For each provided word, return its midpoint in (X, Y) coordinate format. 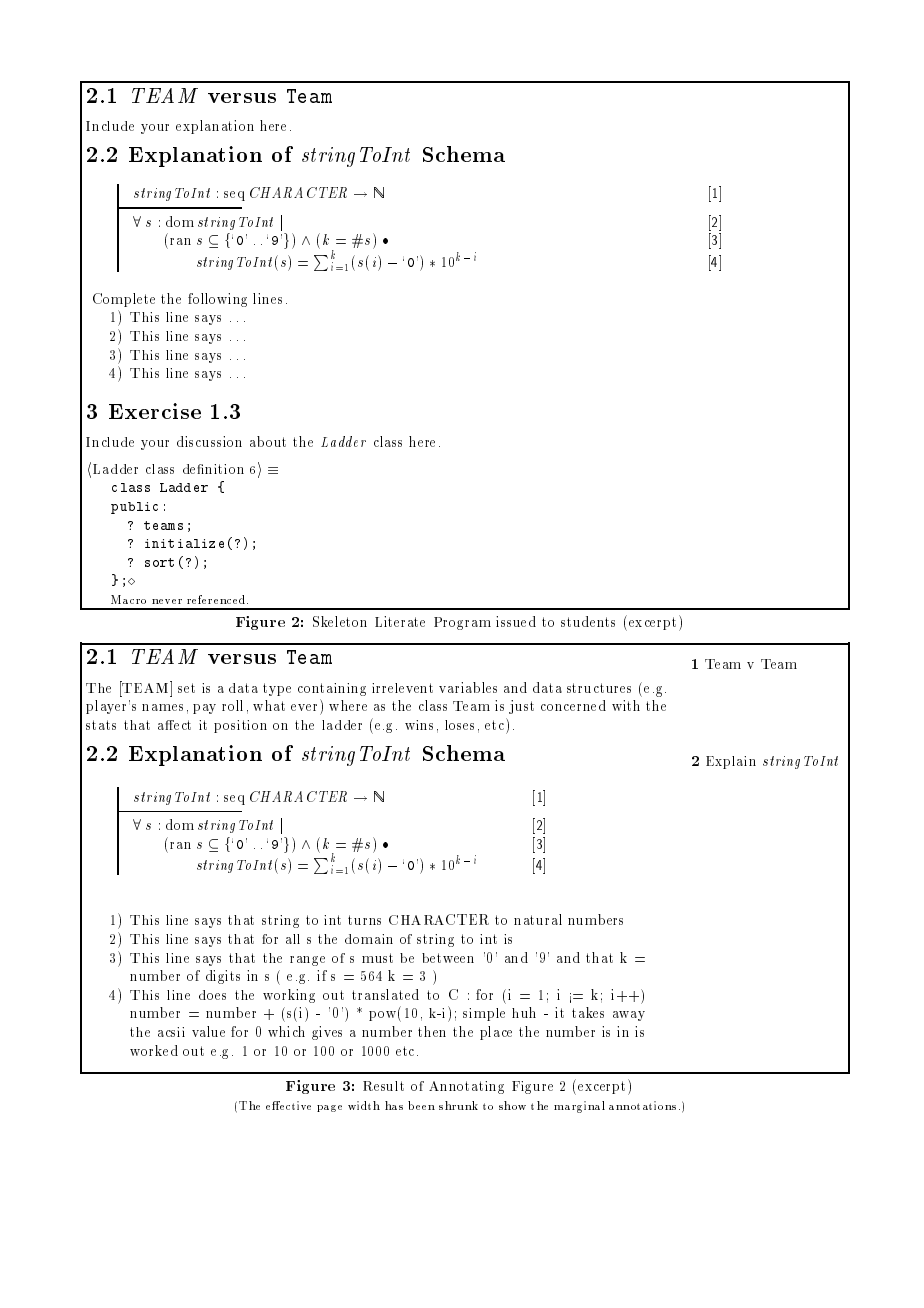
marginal (579, 1107)
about (268, 441)
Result (383, 1086)
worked (154, 1050)
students (588, 621)
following (217, 300)
